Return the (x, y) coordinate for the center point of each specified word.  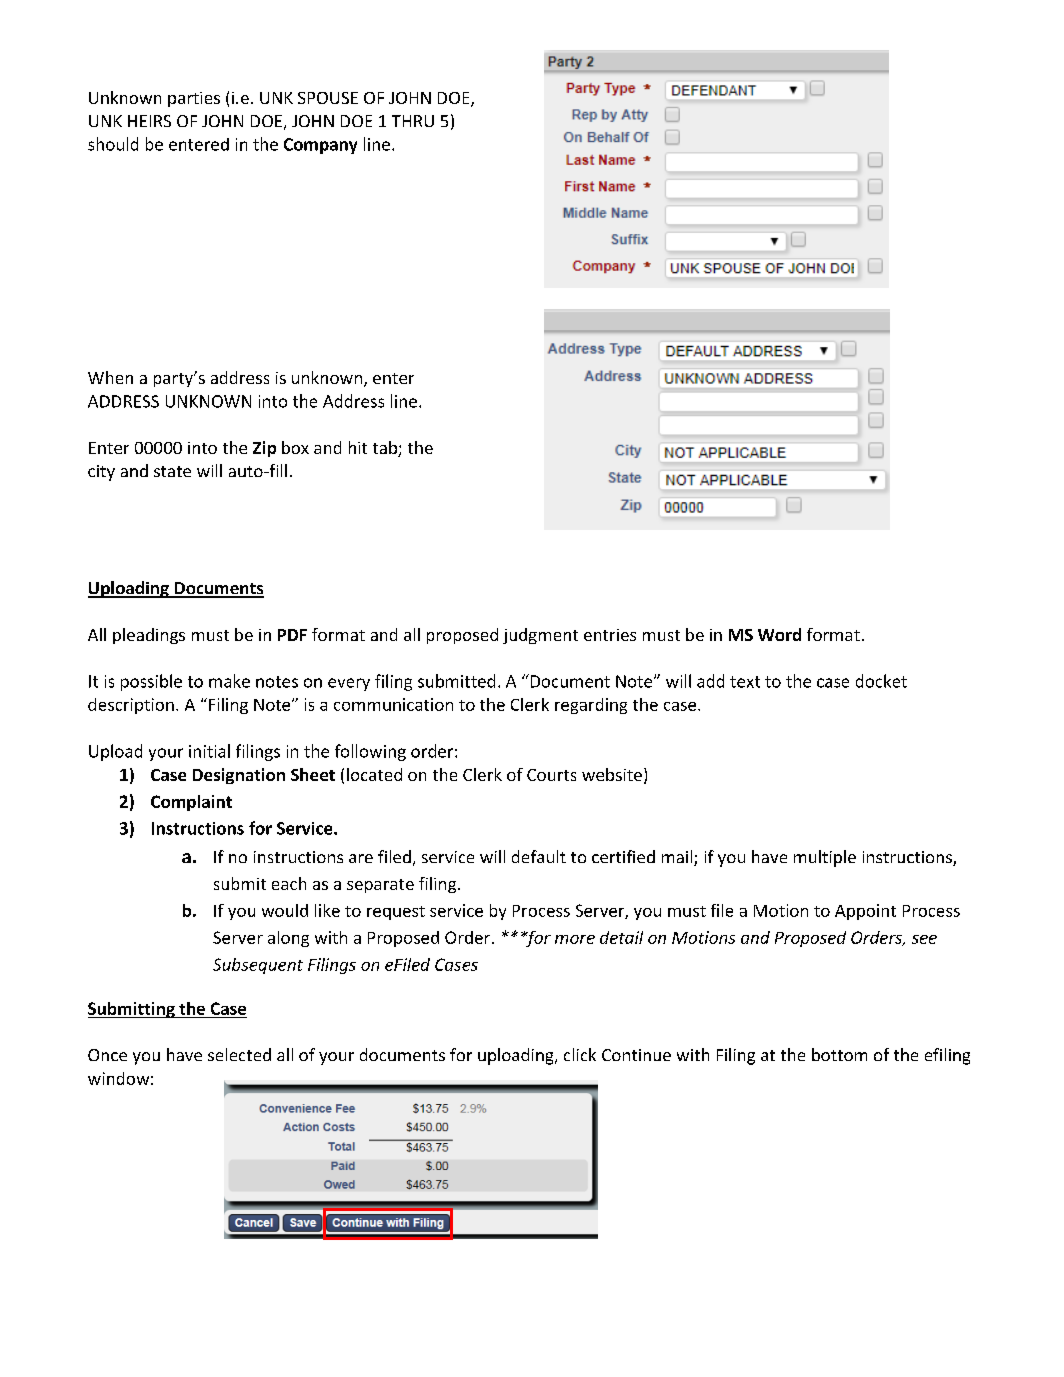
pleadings (149, 636)
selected (239, 1054)
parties (194, 99)
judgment (540, 636)
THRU (413, 121)
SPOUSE (328, 98)
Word (779, 634)
